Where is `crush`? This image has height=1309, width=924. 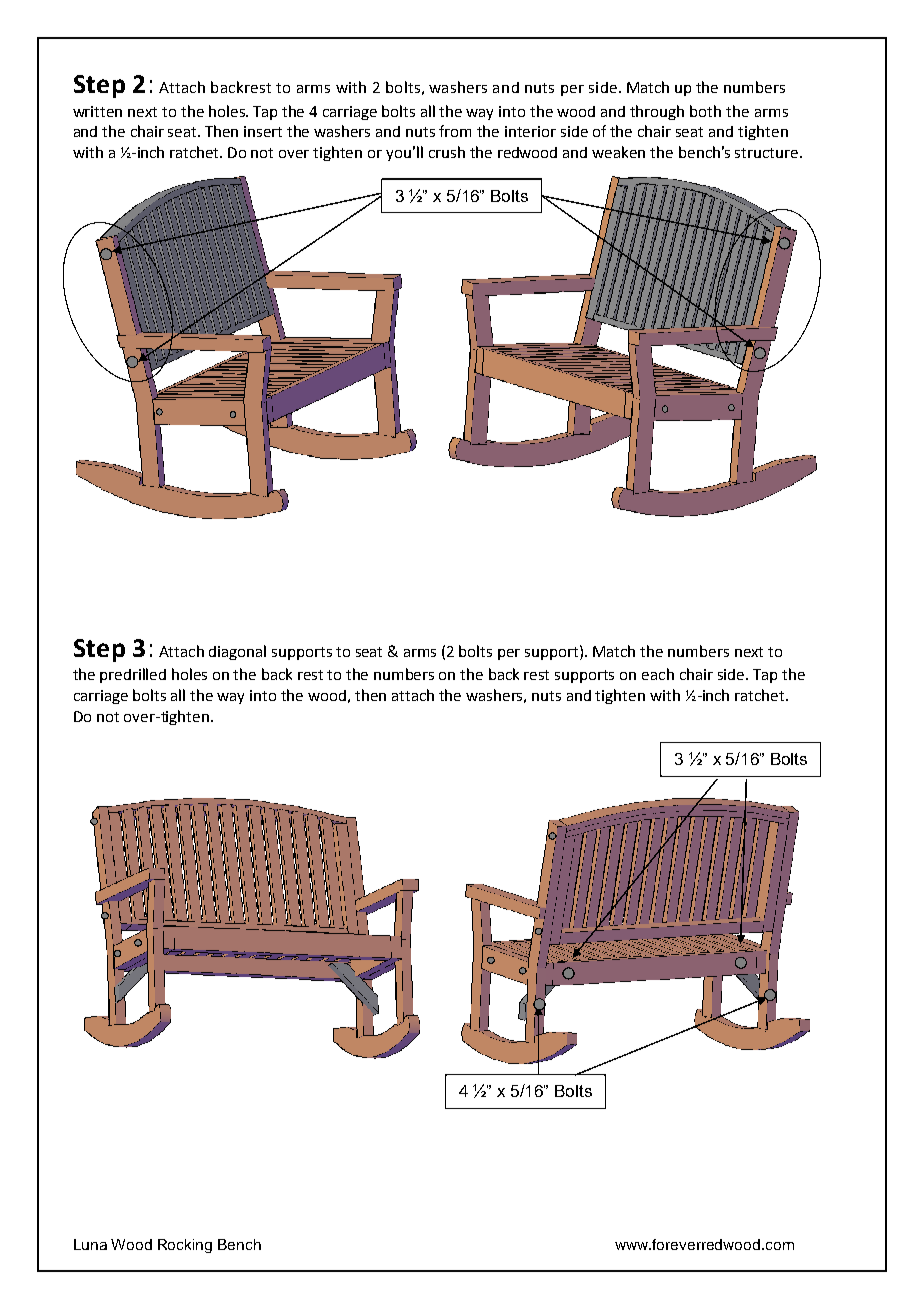
crush is located at coordinates (447, 152).
